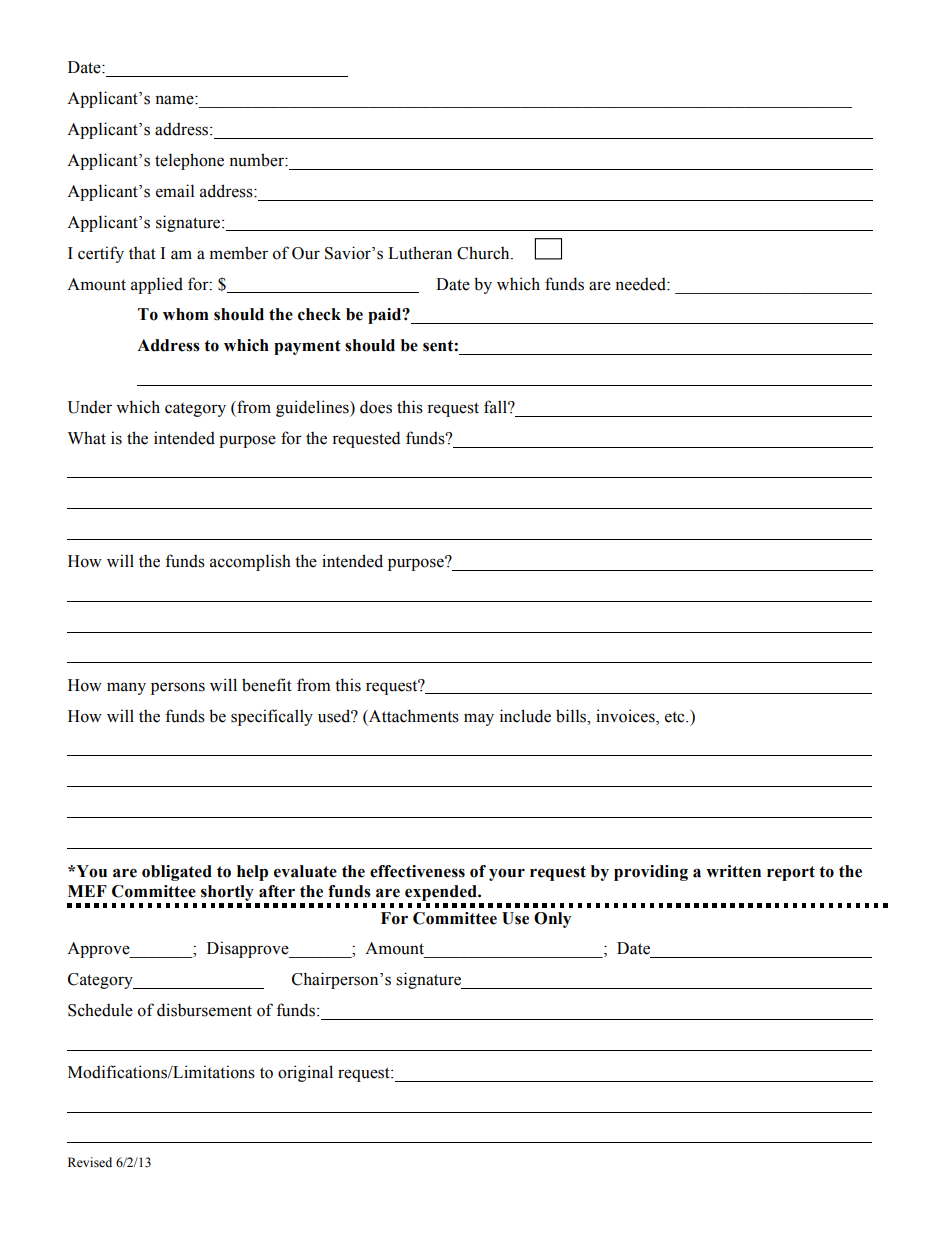  What do you see at coordinates (178, 688) in the screenshot?
I see `persons` at bounding box center [178, 688].
